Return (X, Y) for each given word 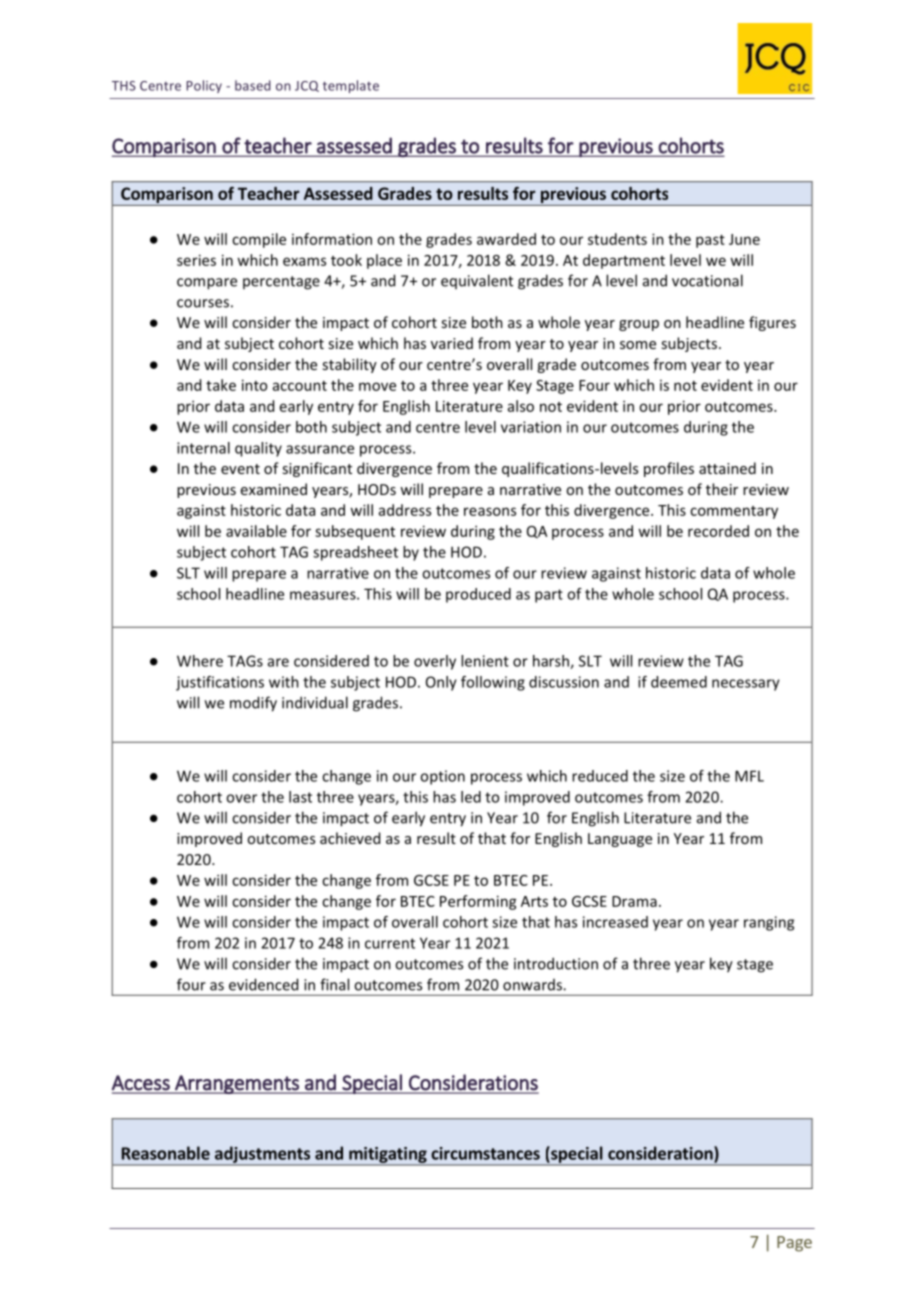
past (710, 241)
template (351, 86)
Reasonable (166, 1153)
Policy (204, 86)
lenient (485, 661)
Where (200, 661)
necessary (746, 685)
